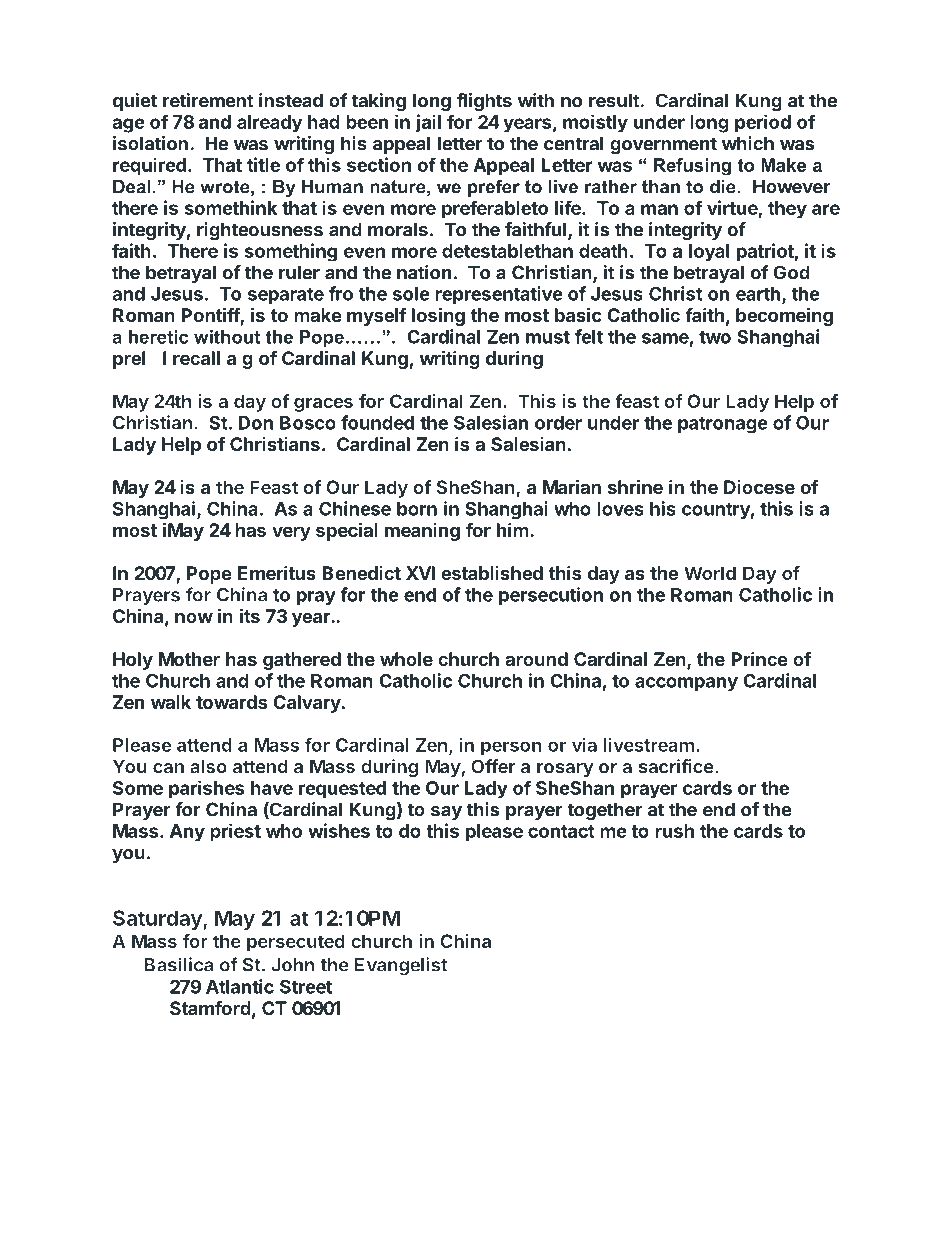 The width and height of the screenshot is (952, 1233). Describe the element at coordinates (686, 684) in the screenshot. I see `accompany` at that location.
